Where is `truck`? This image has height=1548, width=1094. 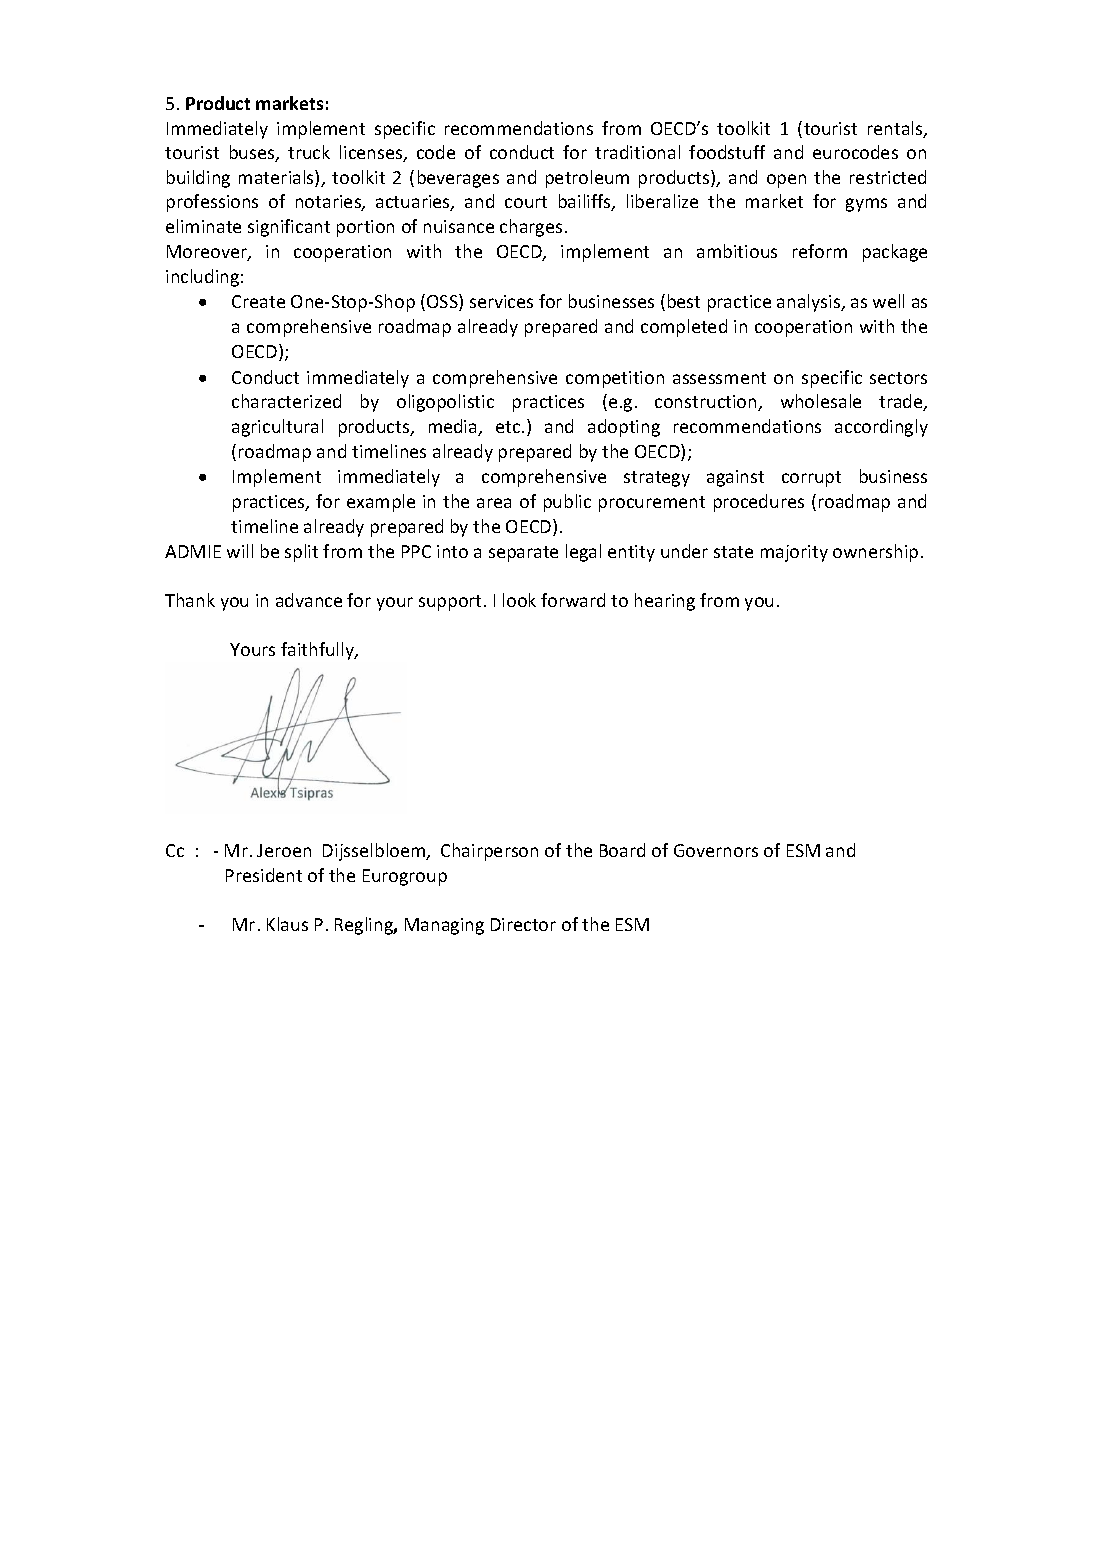
truck is located at coordinates (309, 152).
